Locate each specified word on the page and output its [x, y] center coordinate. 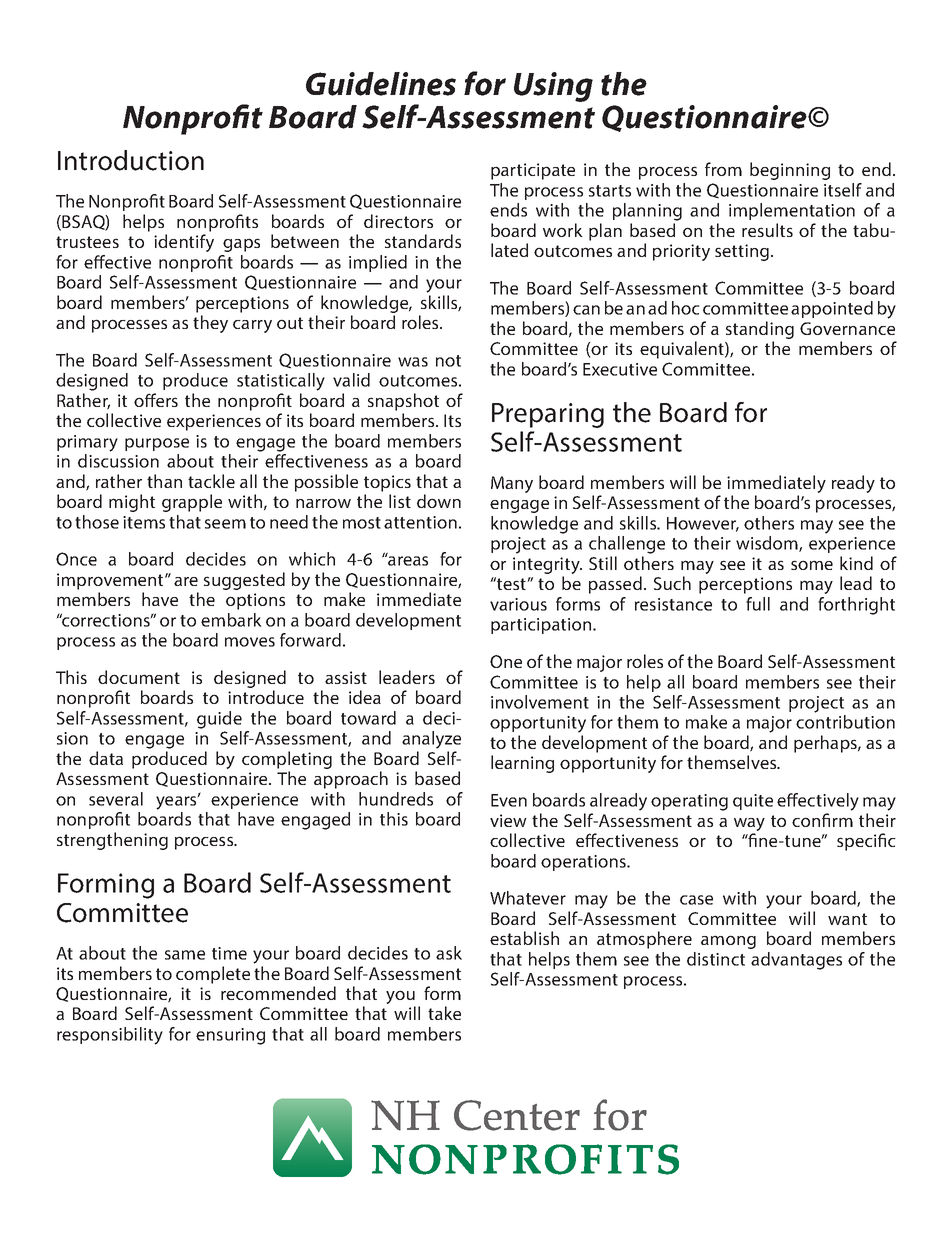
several [116, 799]
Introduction [131, 160]
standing [760, 330]
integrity [547, 567]
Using [553, 87]
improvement [111, 581]
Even [509, 800]
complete [213, 975]
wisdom [768, 544]
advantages [796, 961]
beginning [790, 171]
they [210, 324]
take [444, 1013]
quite [753, 802]
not [448, 361]
